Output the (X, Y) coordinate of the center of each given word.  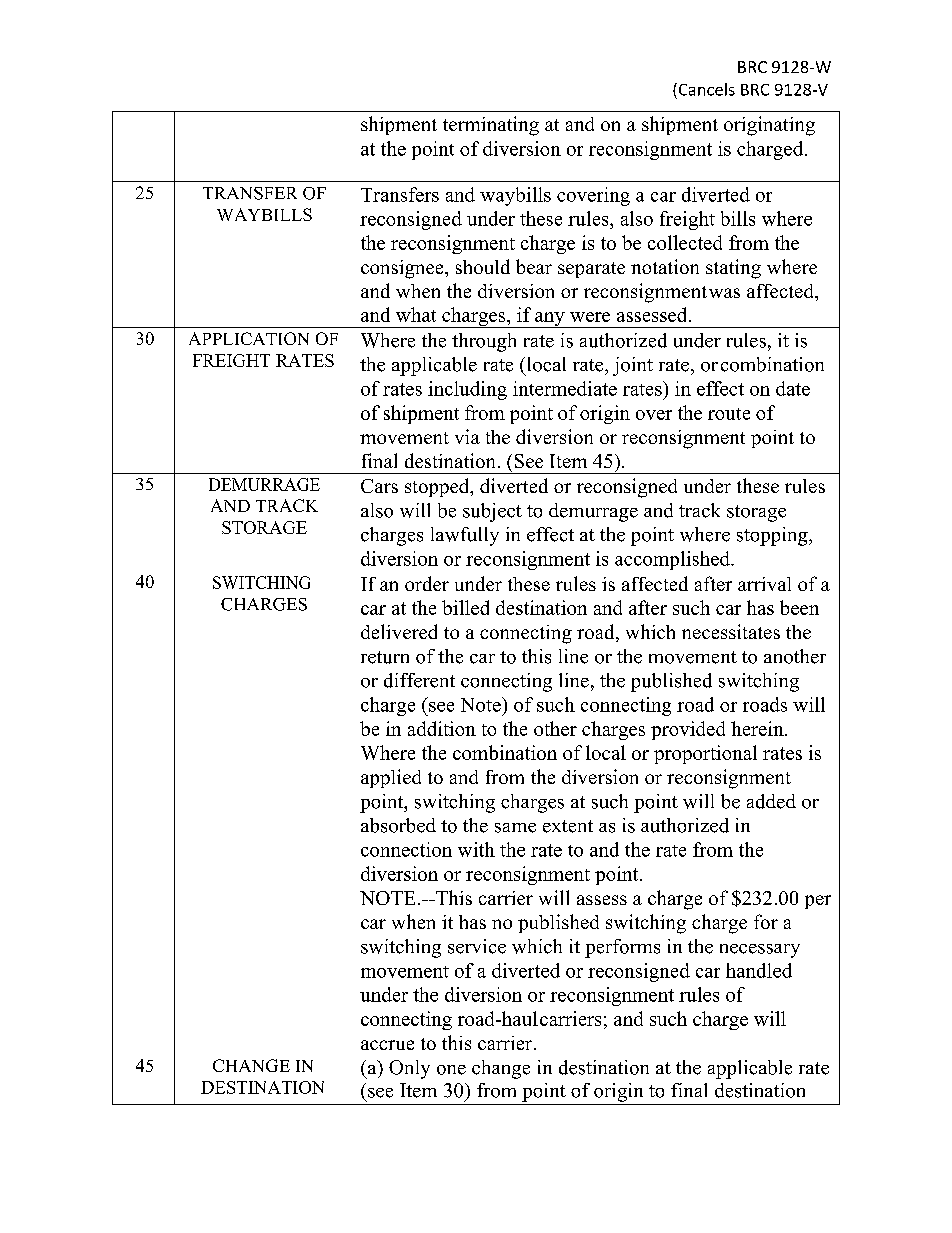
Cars (379, 486)
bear (534, 266)
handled (759, 970)
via (467, 436)
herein (758, 728)
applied (391, 778)
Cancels (705, 89)
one (451, 1070)
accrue (387, 1045)
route (729, 414)
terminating (491, 126)
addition (442, 728)
